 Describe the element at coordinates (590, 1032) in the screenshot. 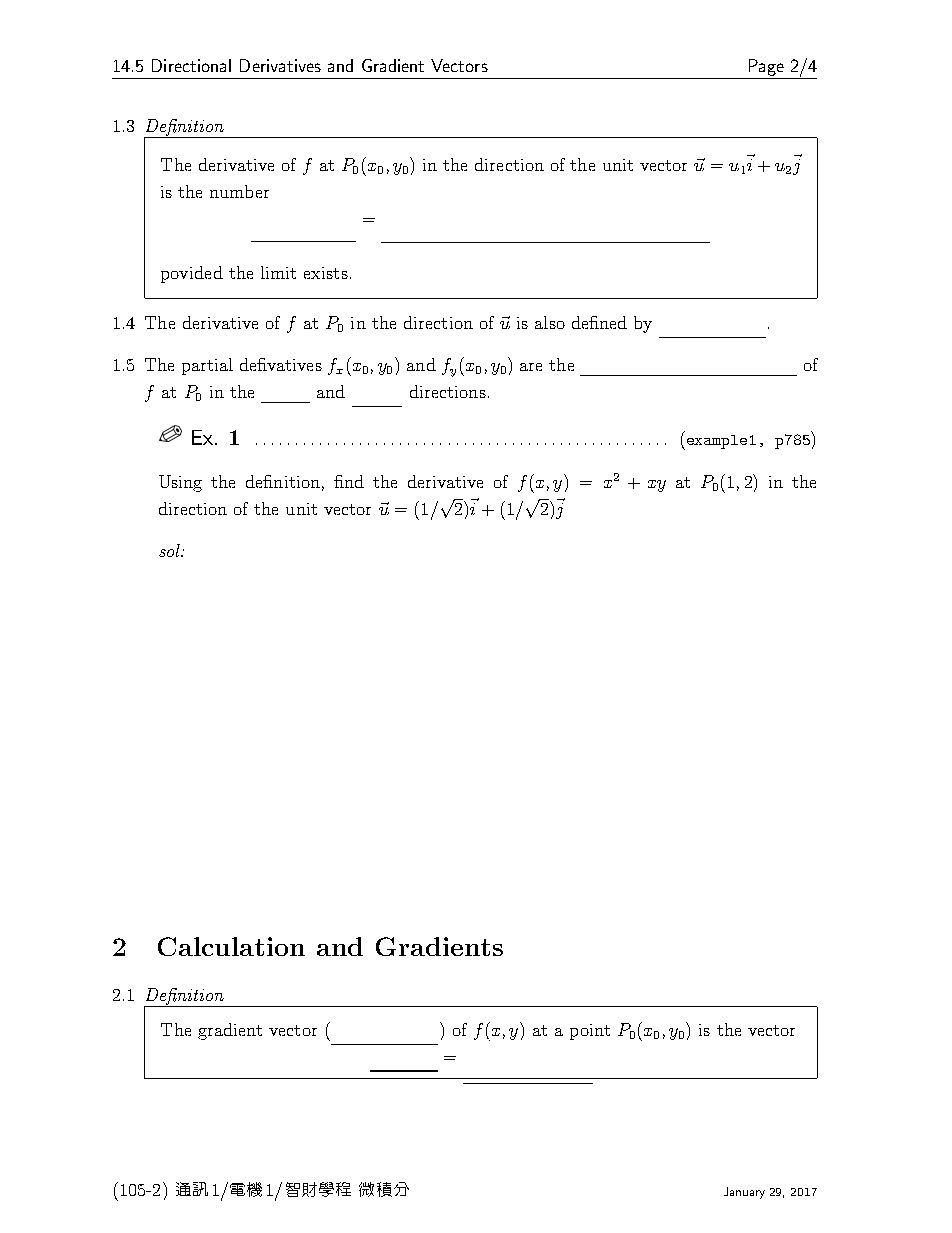

I see `point` at that location.
